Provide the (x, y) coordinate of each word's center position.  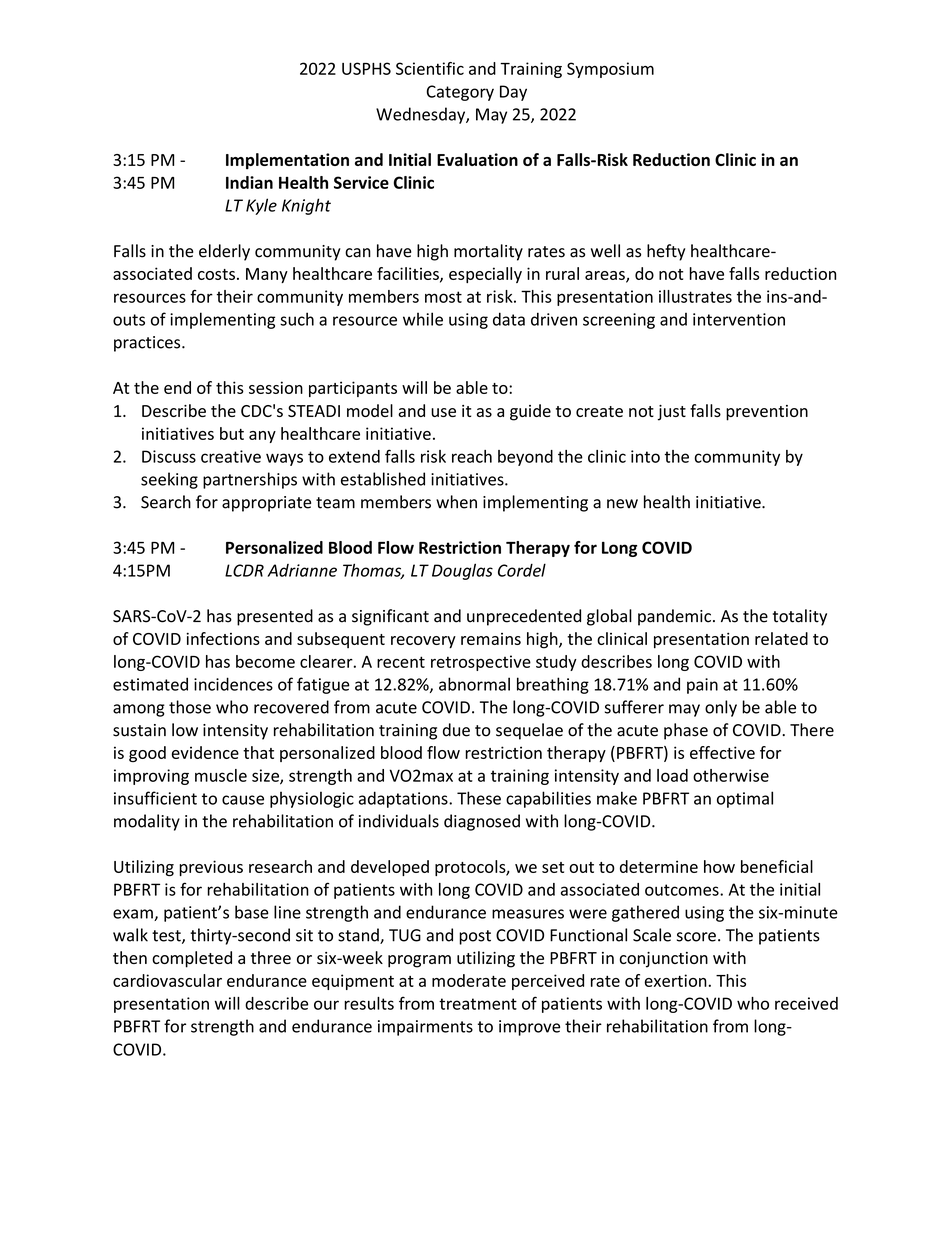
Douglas (462, 571)
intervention (739, 319)
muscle (221, 775)
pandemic (674, 617)
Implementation (287, 161)
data (509, 319)
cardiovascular (167, 980)
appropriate (266, 504)
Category (460, 93)
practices (148, 344)
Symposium (610, 70)
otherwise (731, 775)
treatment (478, 1004)
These (479, 798)
